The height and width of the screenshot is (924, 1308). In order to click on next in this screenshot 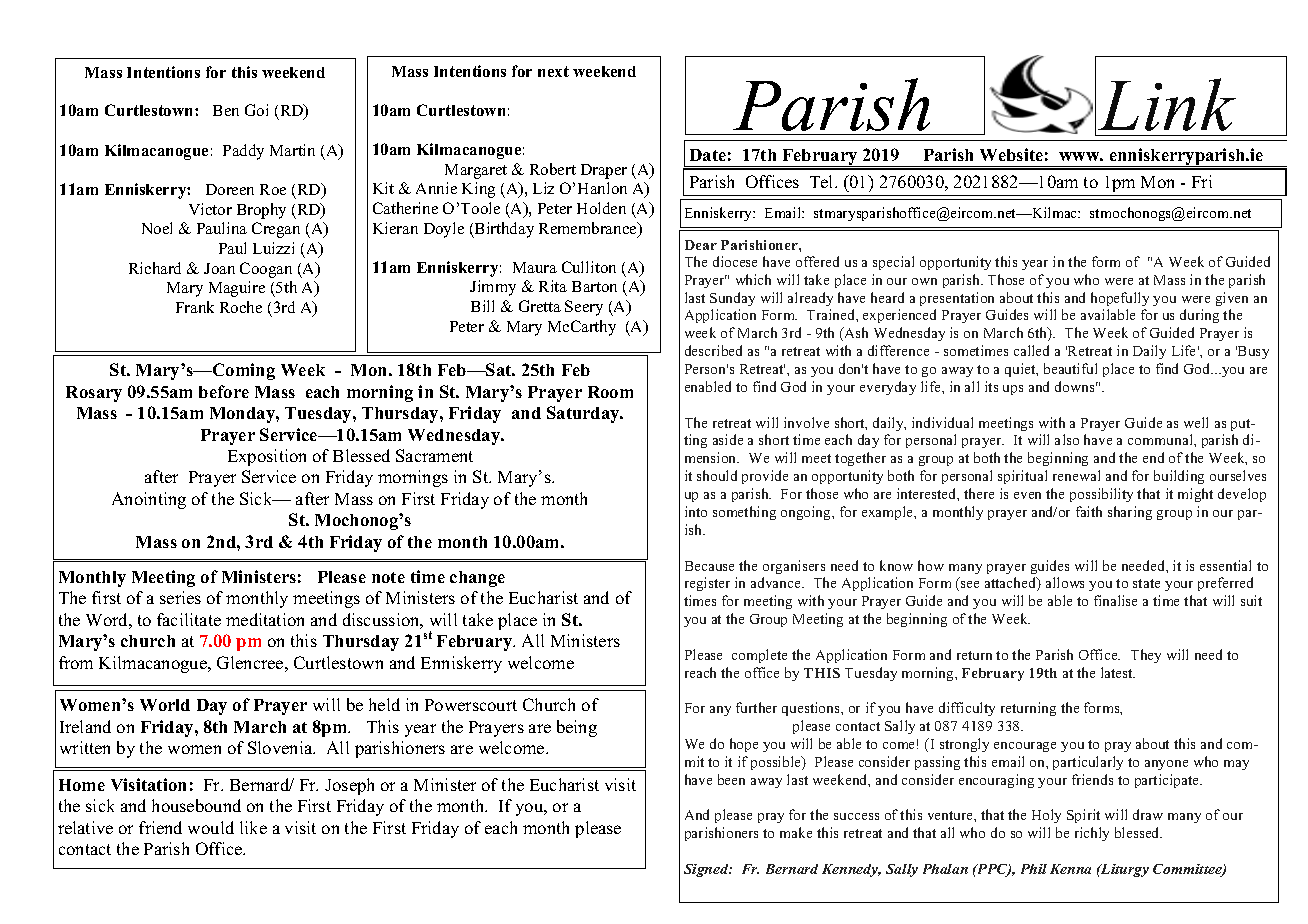, I will do `click(553, 71)`.
